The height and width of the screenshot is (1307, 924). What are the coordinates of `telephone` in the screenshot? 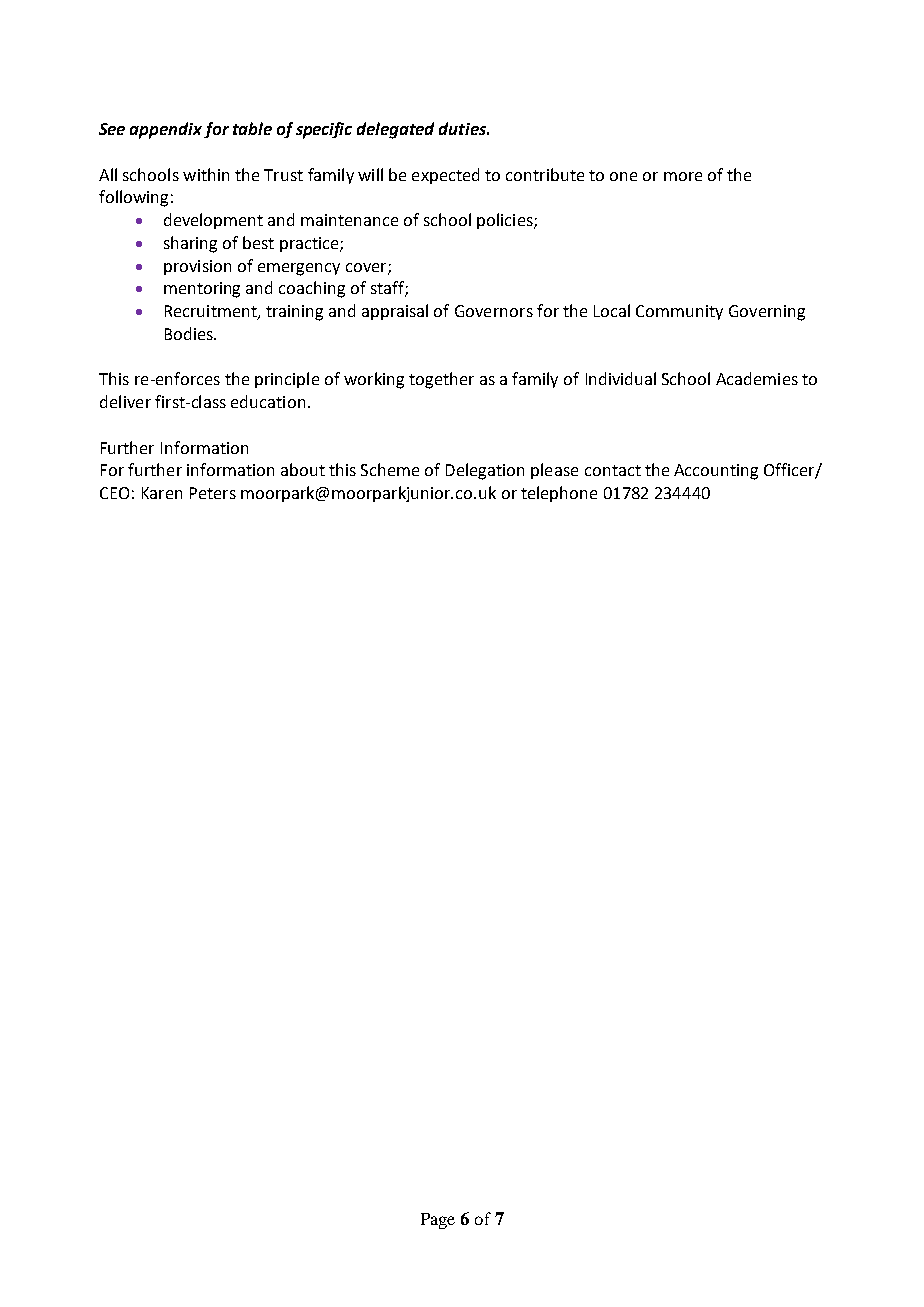 It's located at (559, 494).
